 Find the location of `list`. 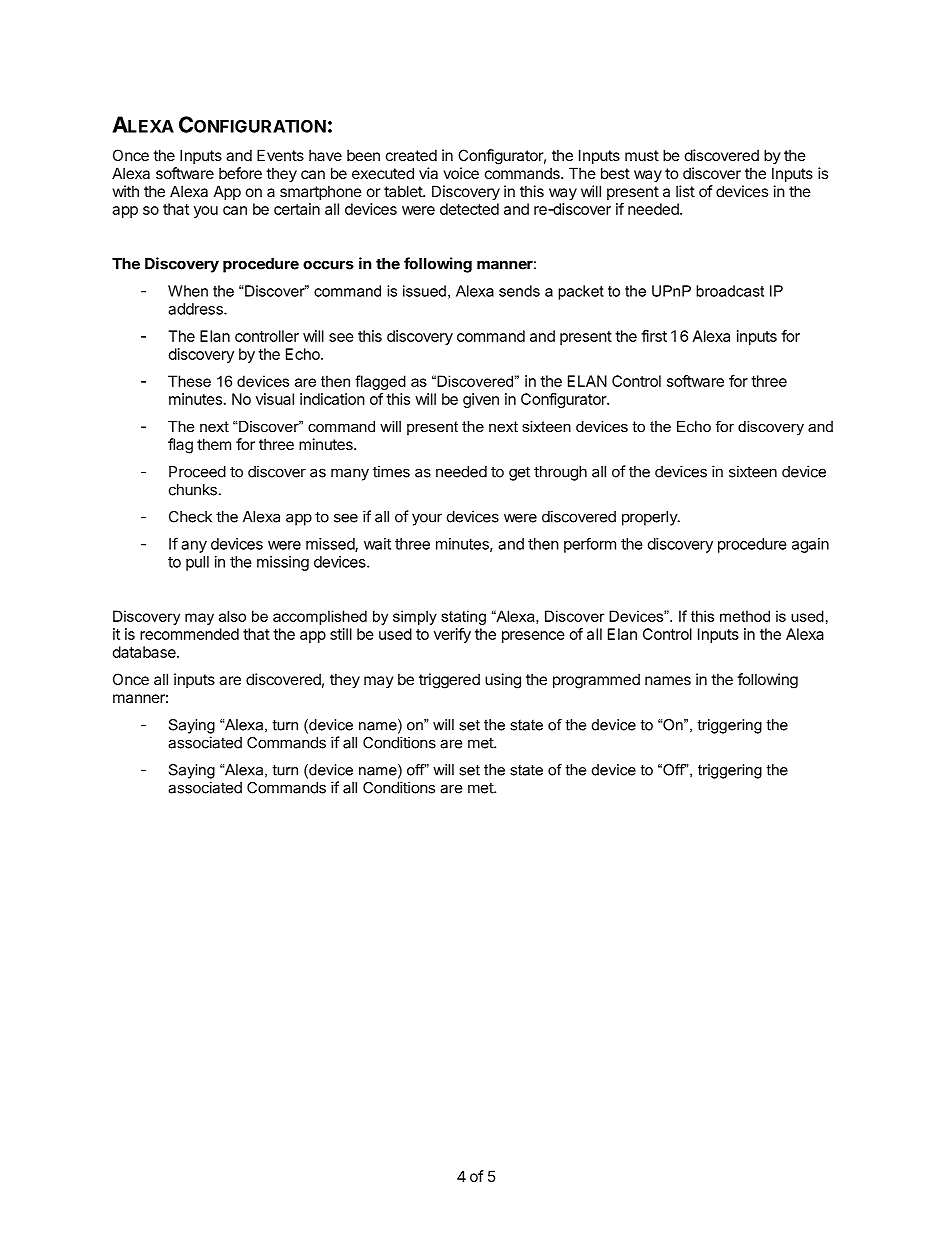

list is located at coordinates (685, 191).
